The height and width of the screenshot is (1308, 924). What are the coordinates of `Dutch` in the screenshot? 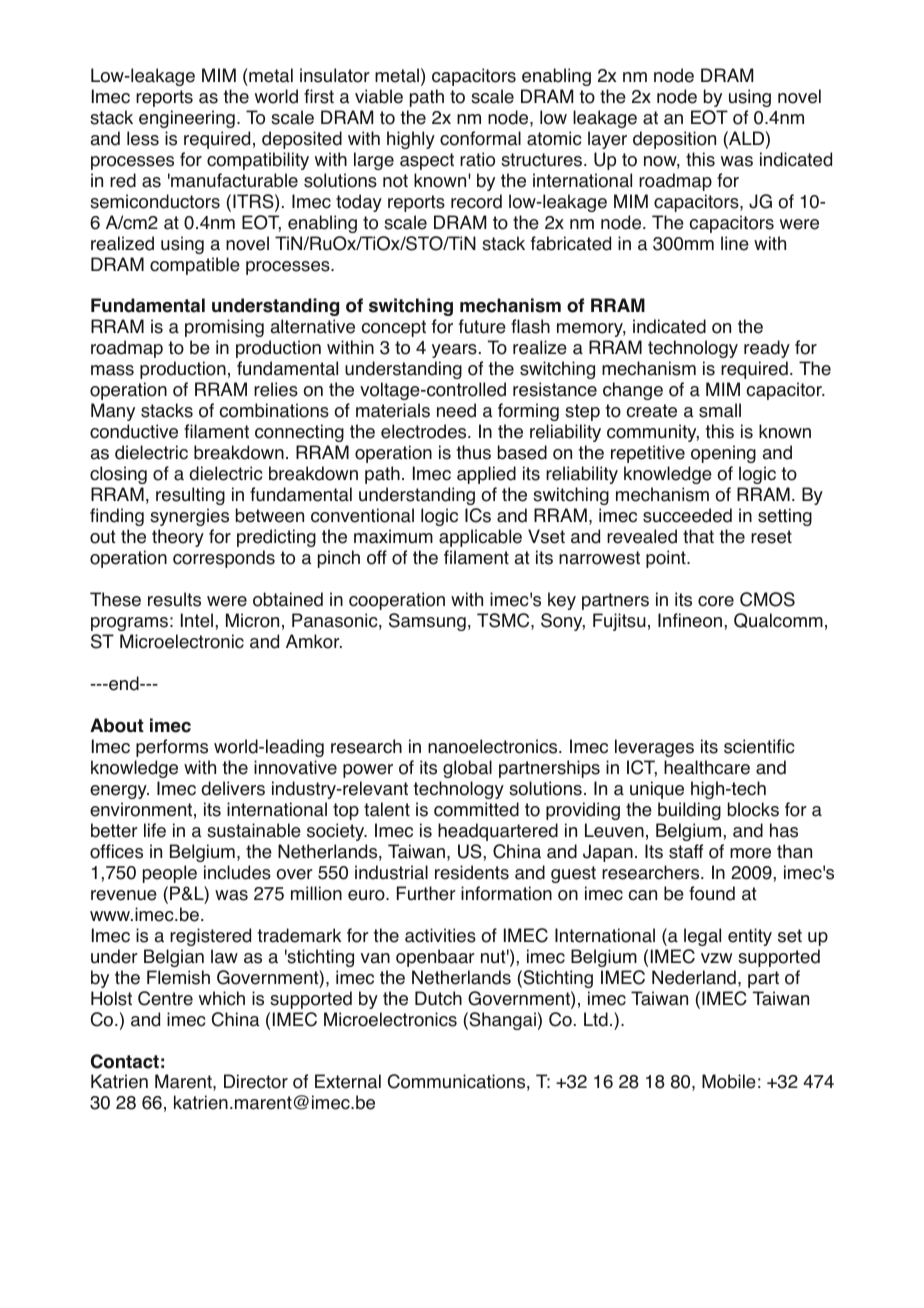 It's located at (438, 998).
